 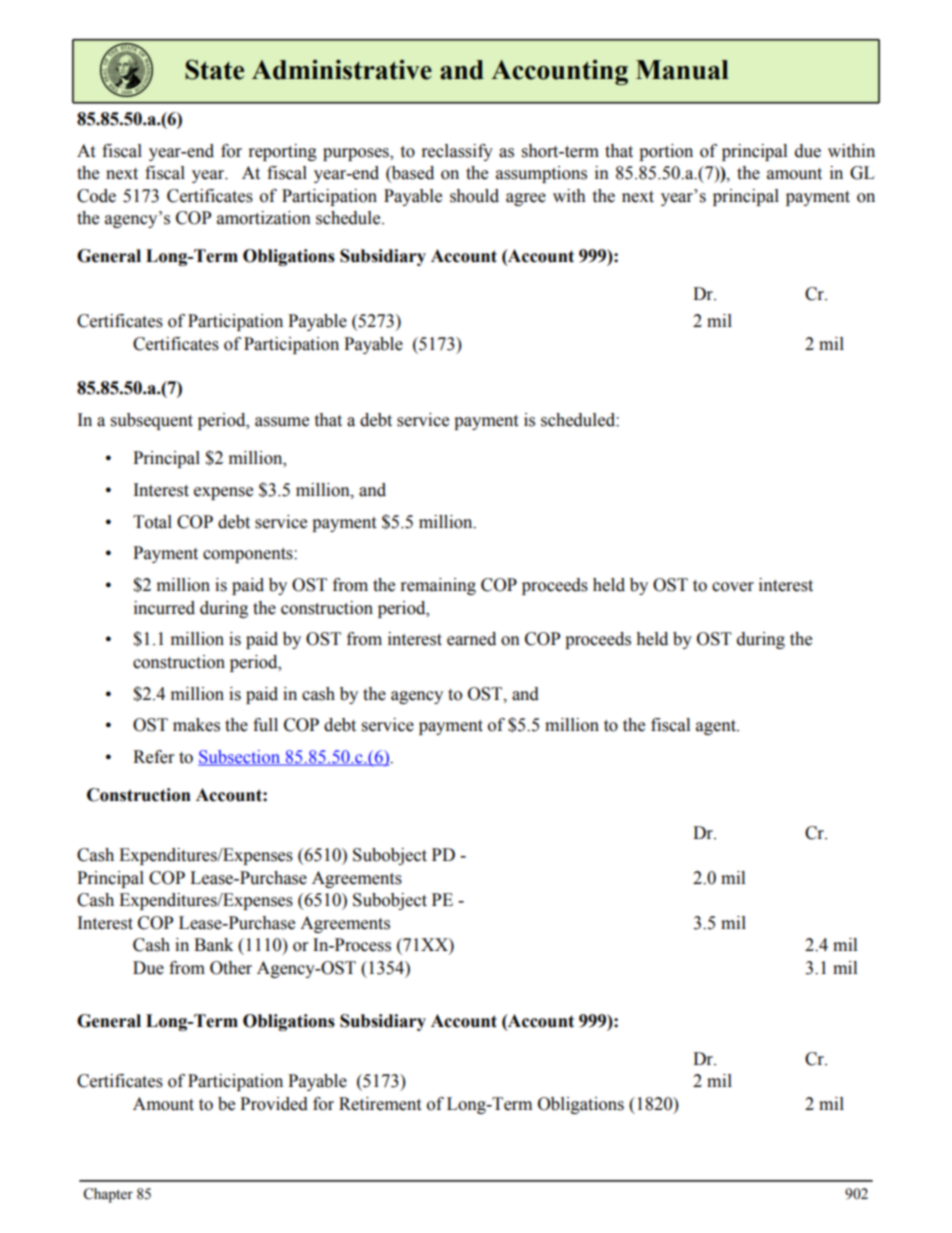 What do you see at coordinates (380, 1104) in the screenshot?
I see `Retirement` at bounding box center [380, 1104].
